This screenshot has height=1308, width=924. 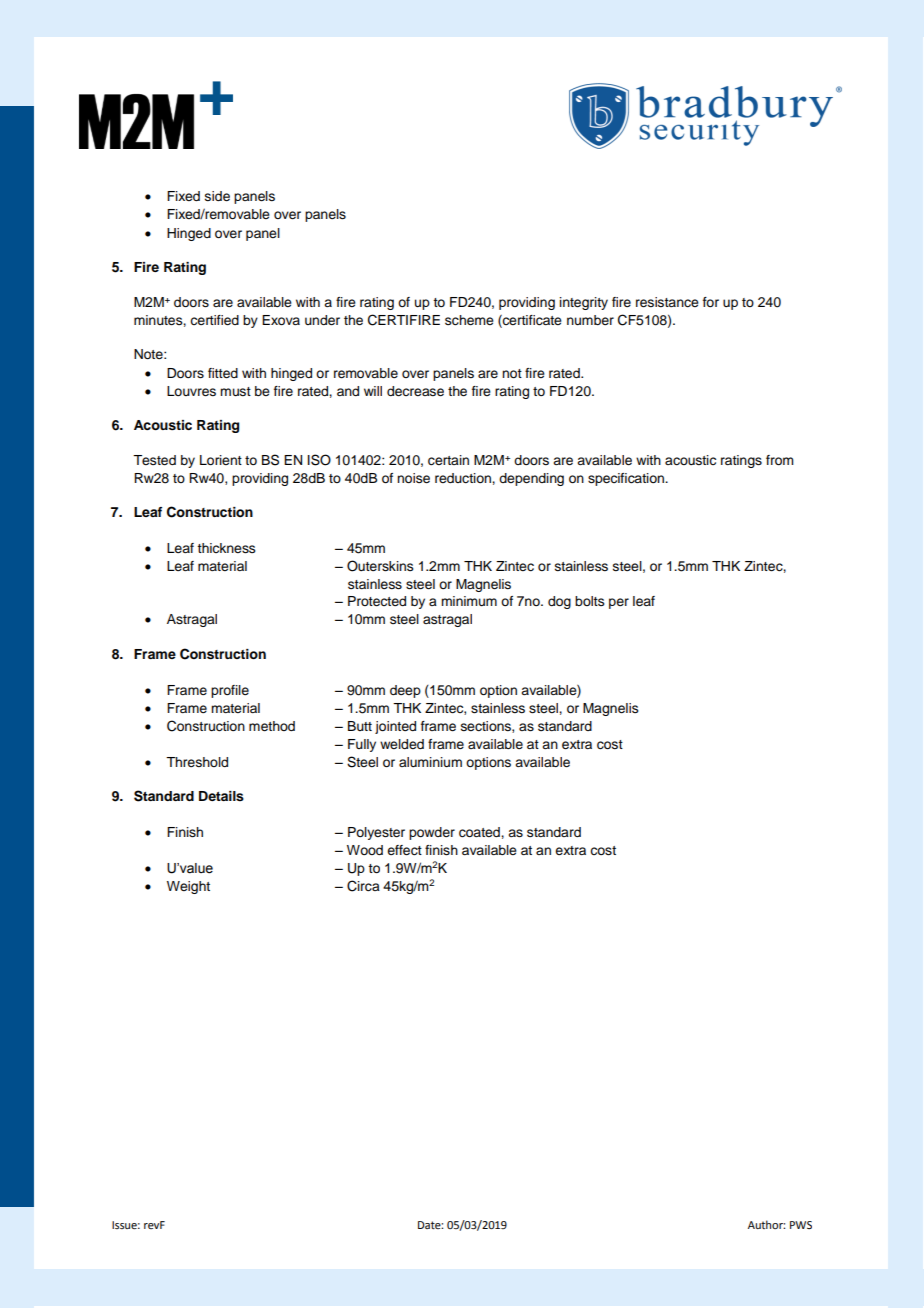 I want to click on side, so click(x=217, y=196).
